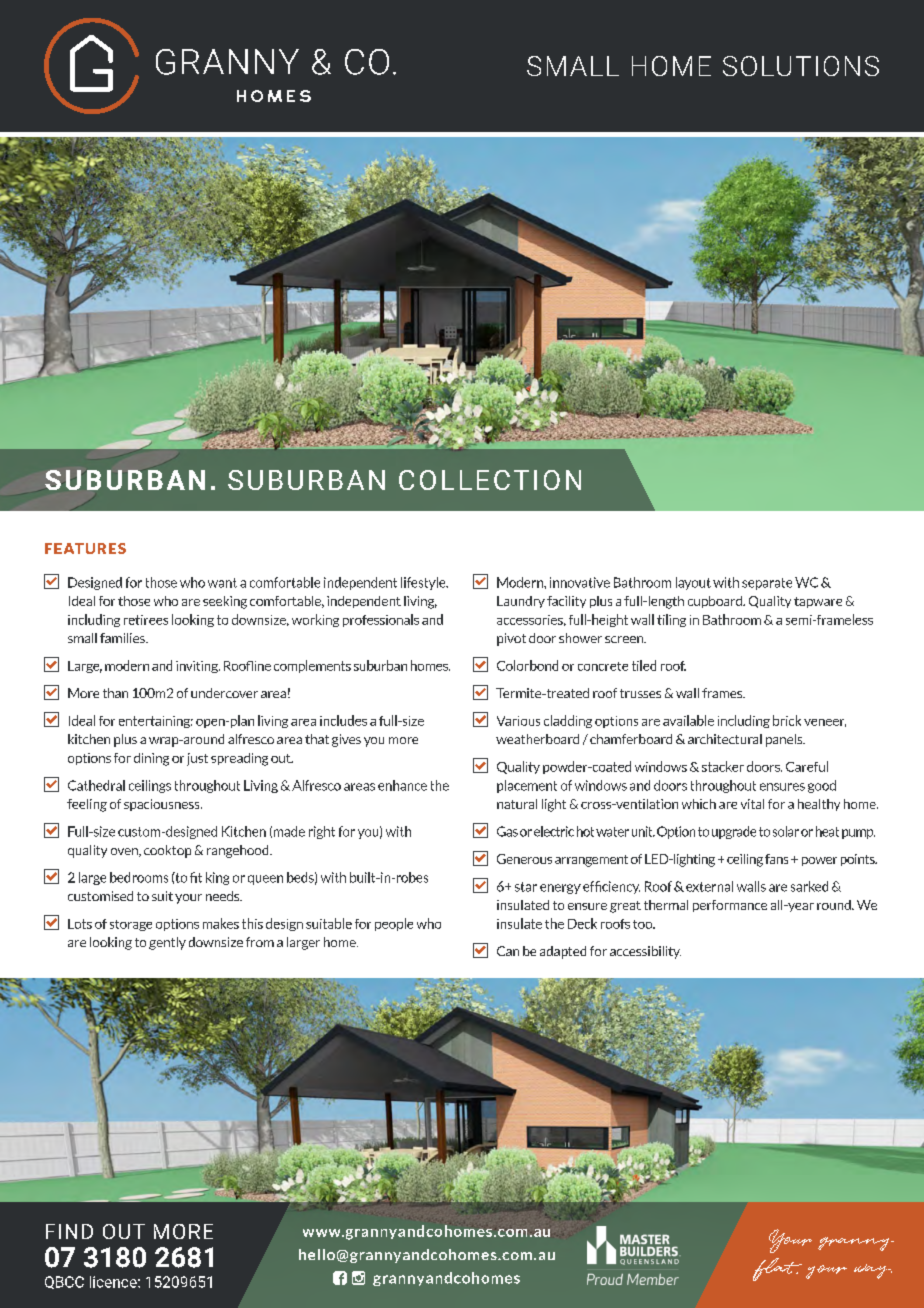 The height and width of the page is (1308, 924). I want to click on lifestyle, so click(424, 583).
